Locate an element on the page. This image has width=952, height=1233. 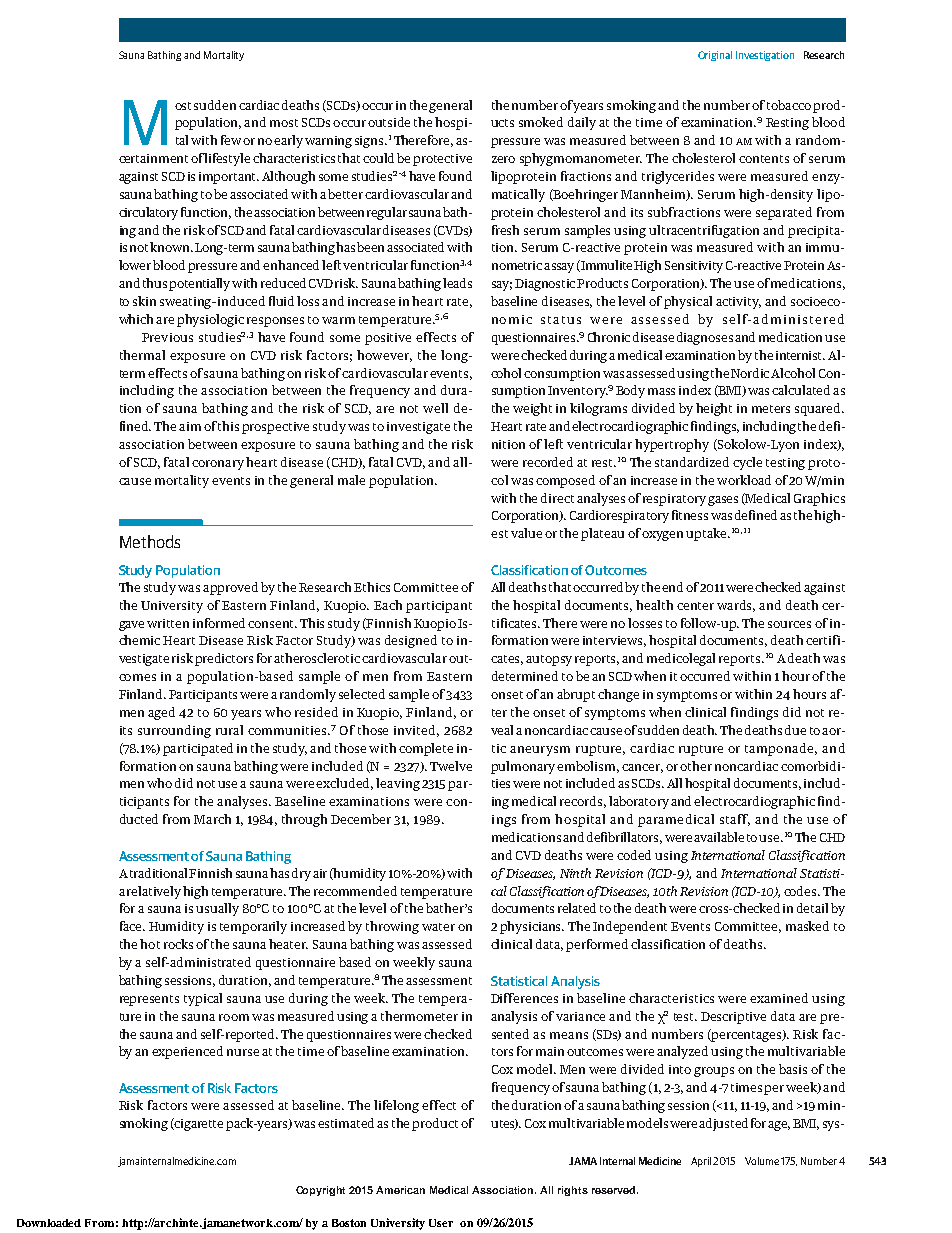
April is located at coordinates (702, 1162).
